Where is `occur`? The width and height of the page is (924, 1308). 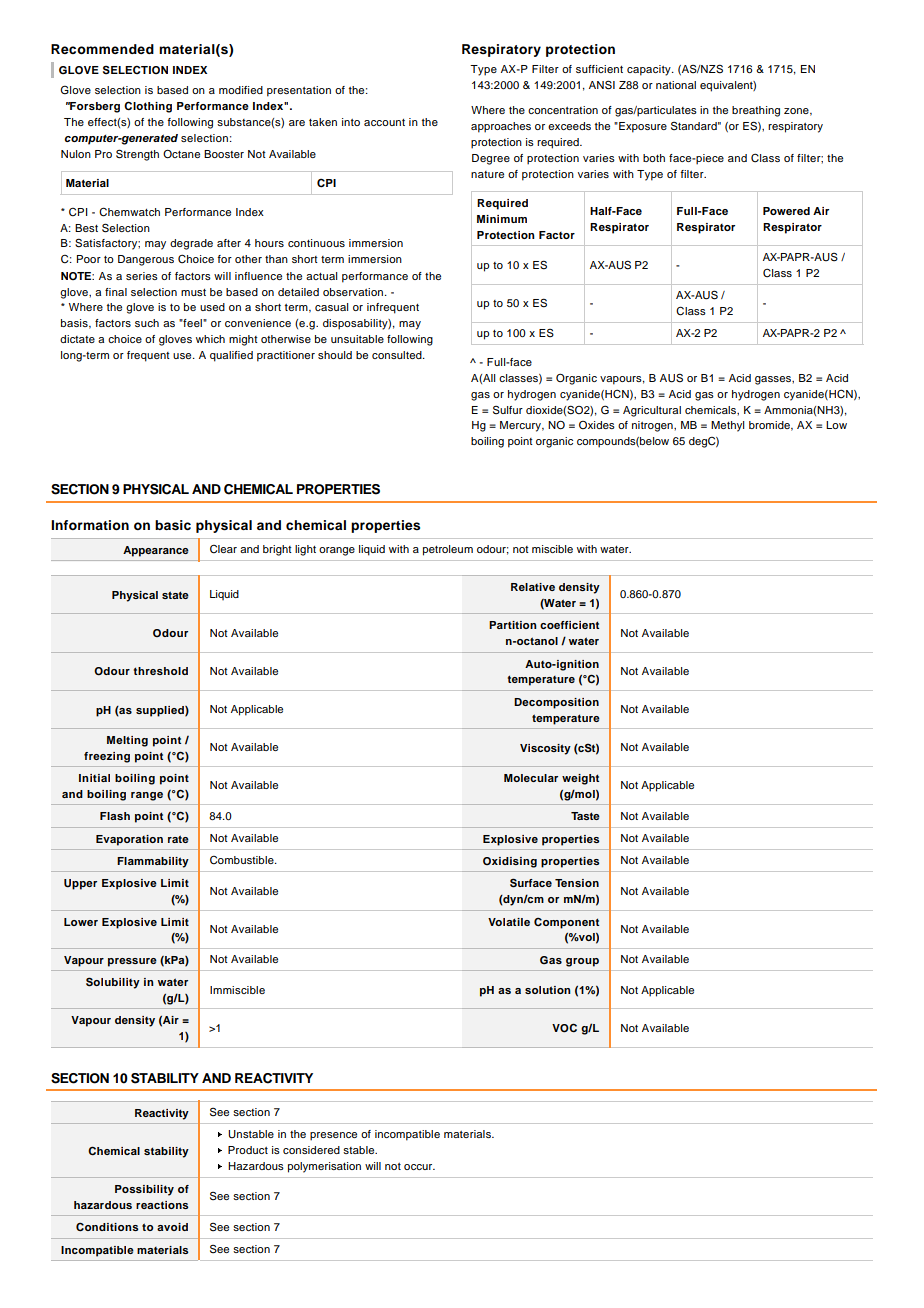
occur is located at coordinates (419, 1167).
